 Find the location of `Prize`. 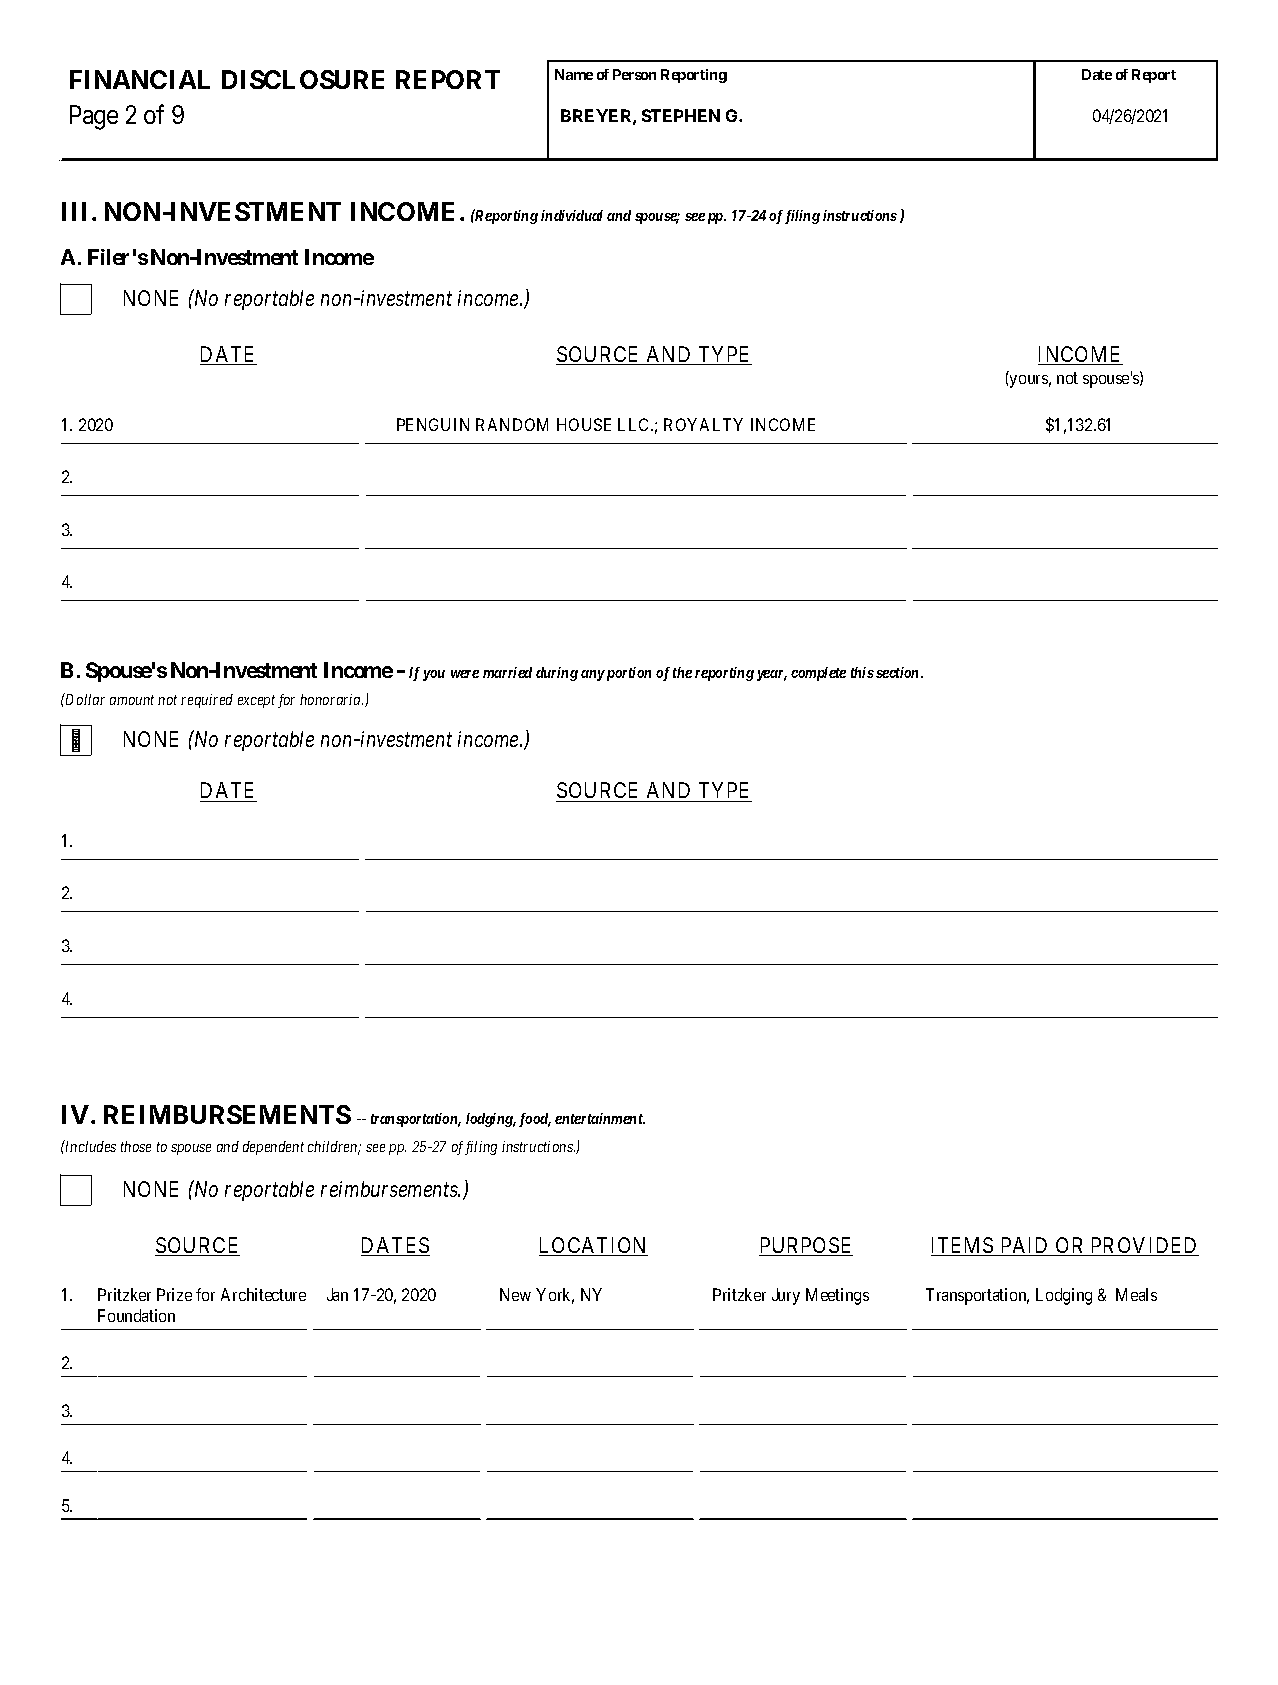

Prize is located at coordinates (174, 1294).
